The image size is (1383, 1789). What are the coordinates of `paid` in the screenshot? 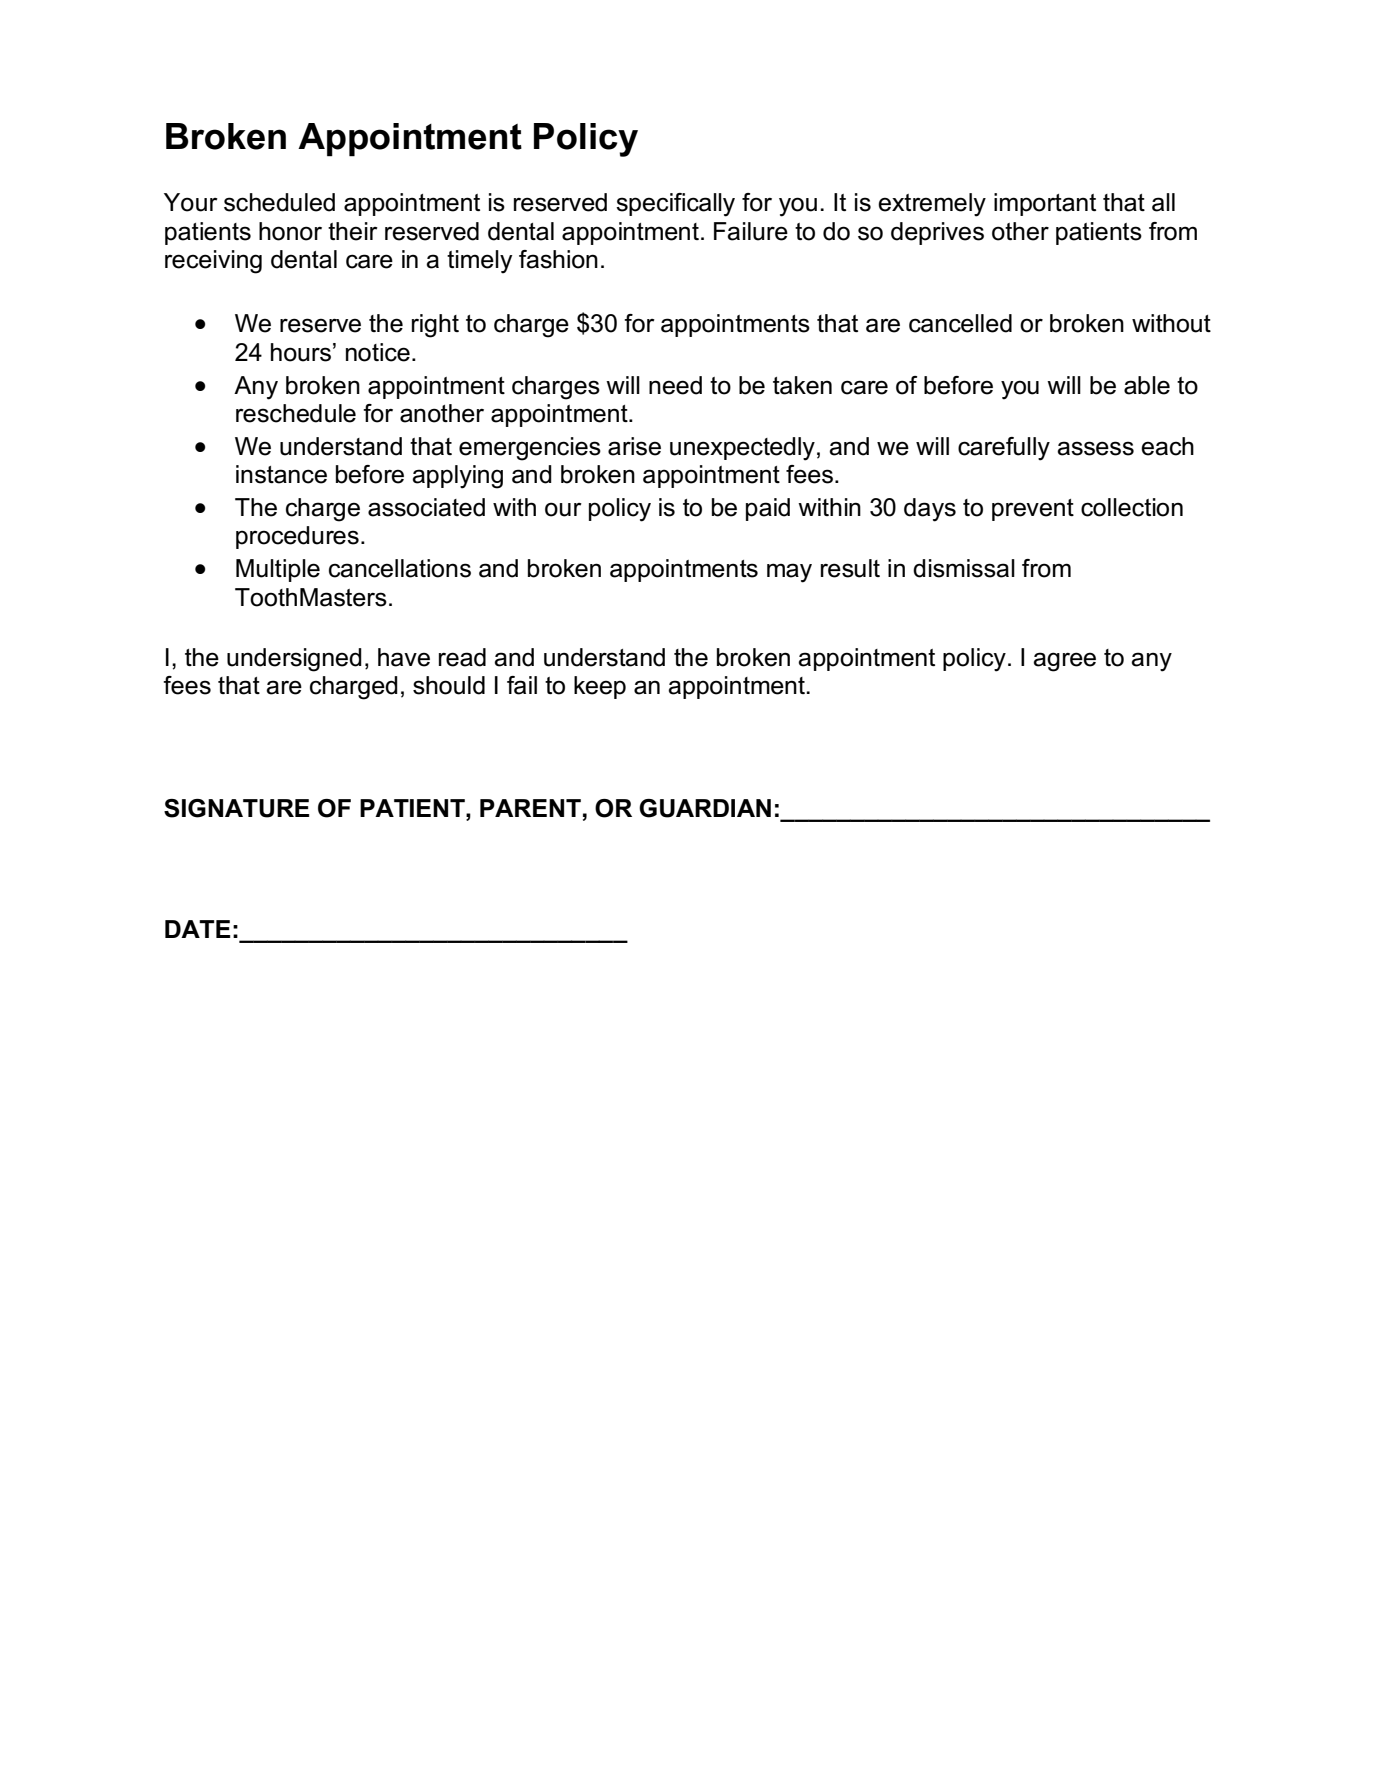 It's located at (768, 509).
